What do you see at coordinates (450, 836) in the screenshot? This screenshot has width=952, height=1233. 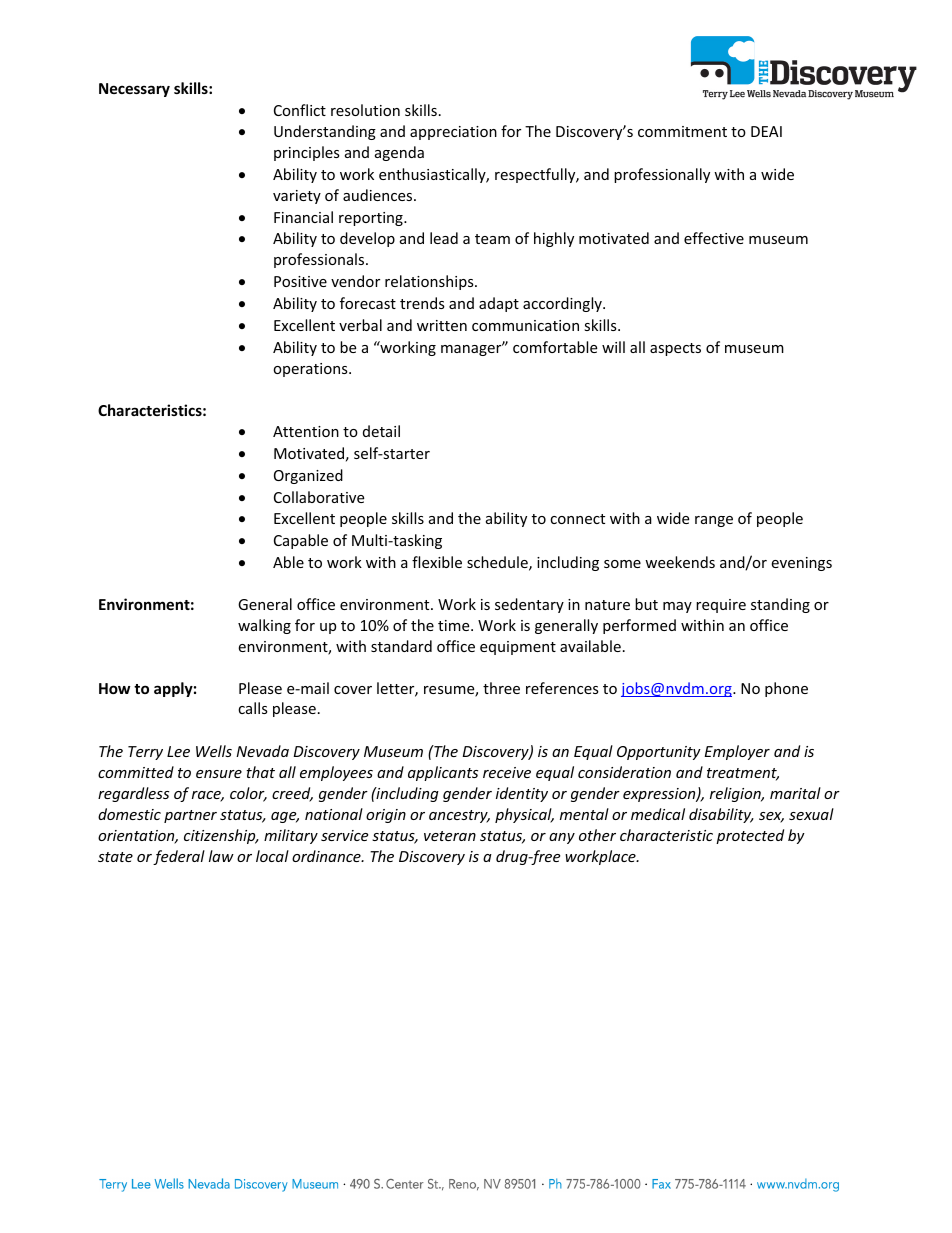 I see `veteran` at bounding box center [450, 836].
